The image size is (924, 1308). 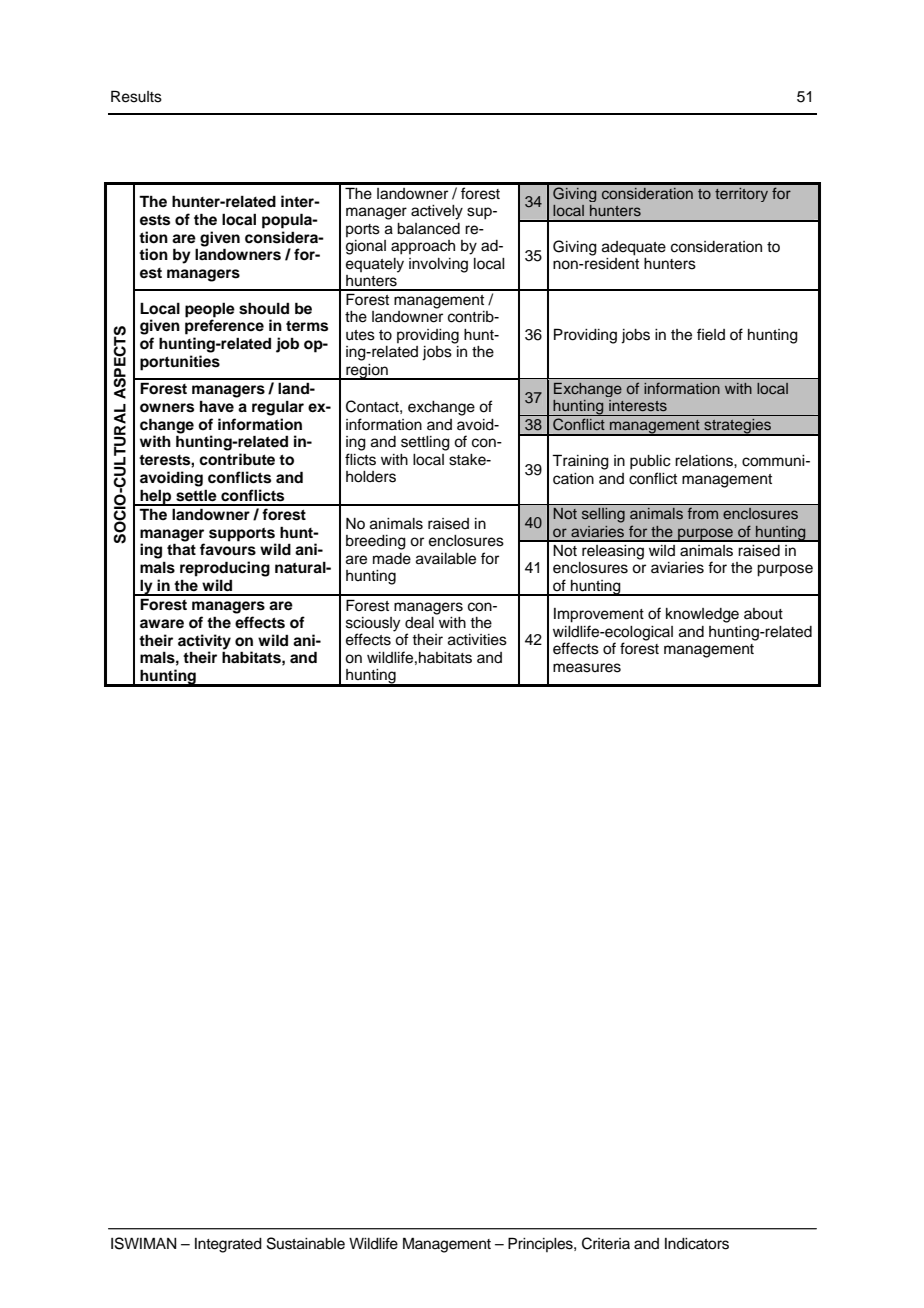 What do you see at coordinates (634, 248) in the screenshot?
I see `adequate` at bounding box center [634, 248].
